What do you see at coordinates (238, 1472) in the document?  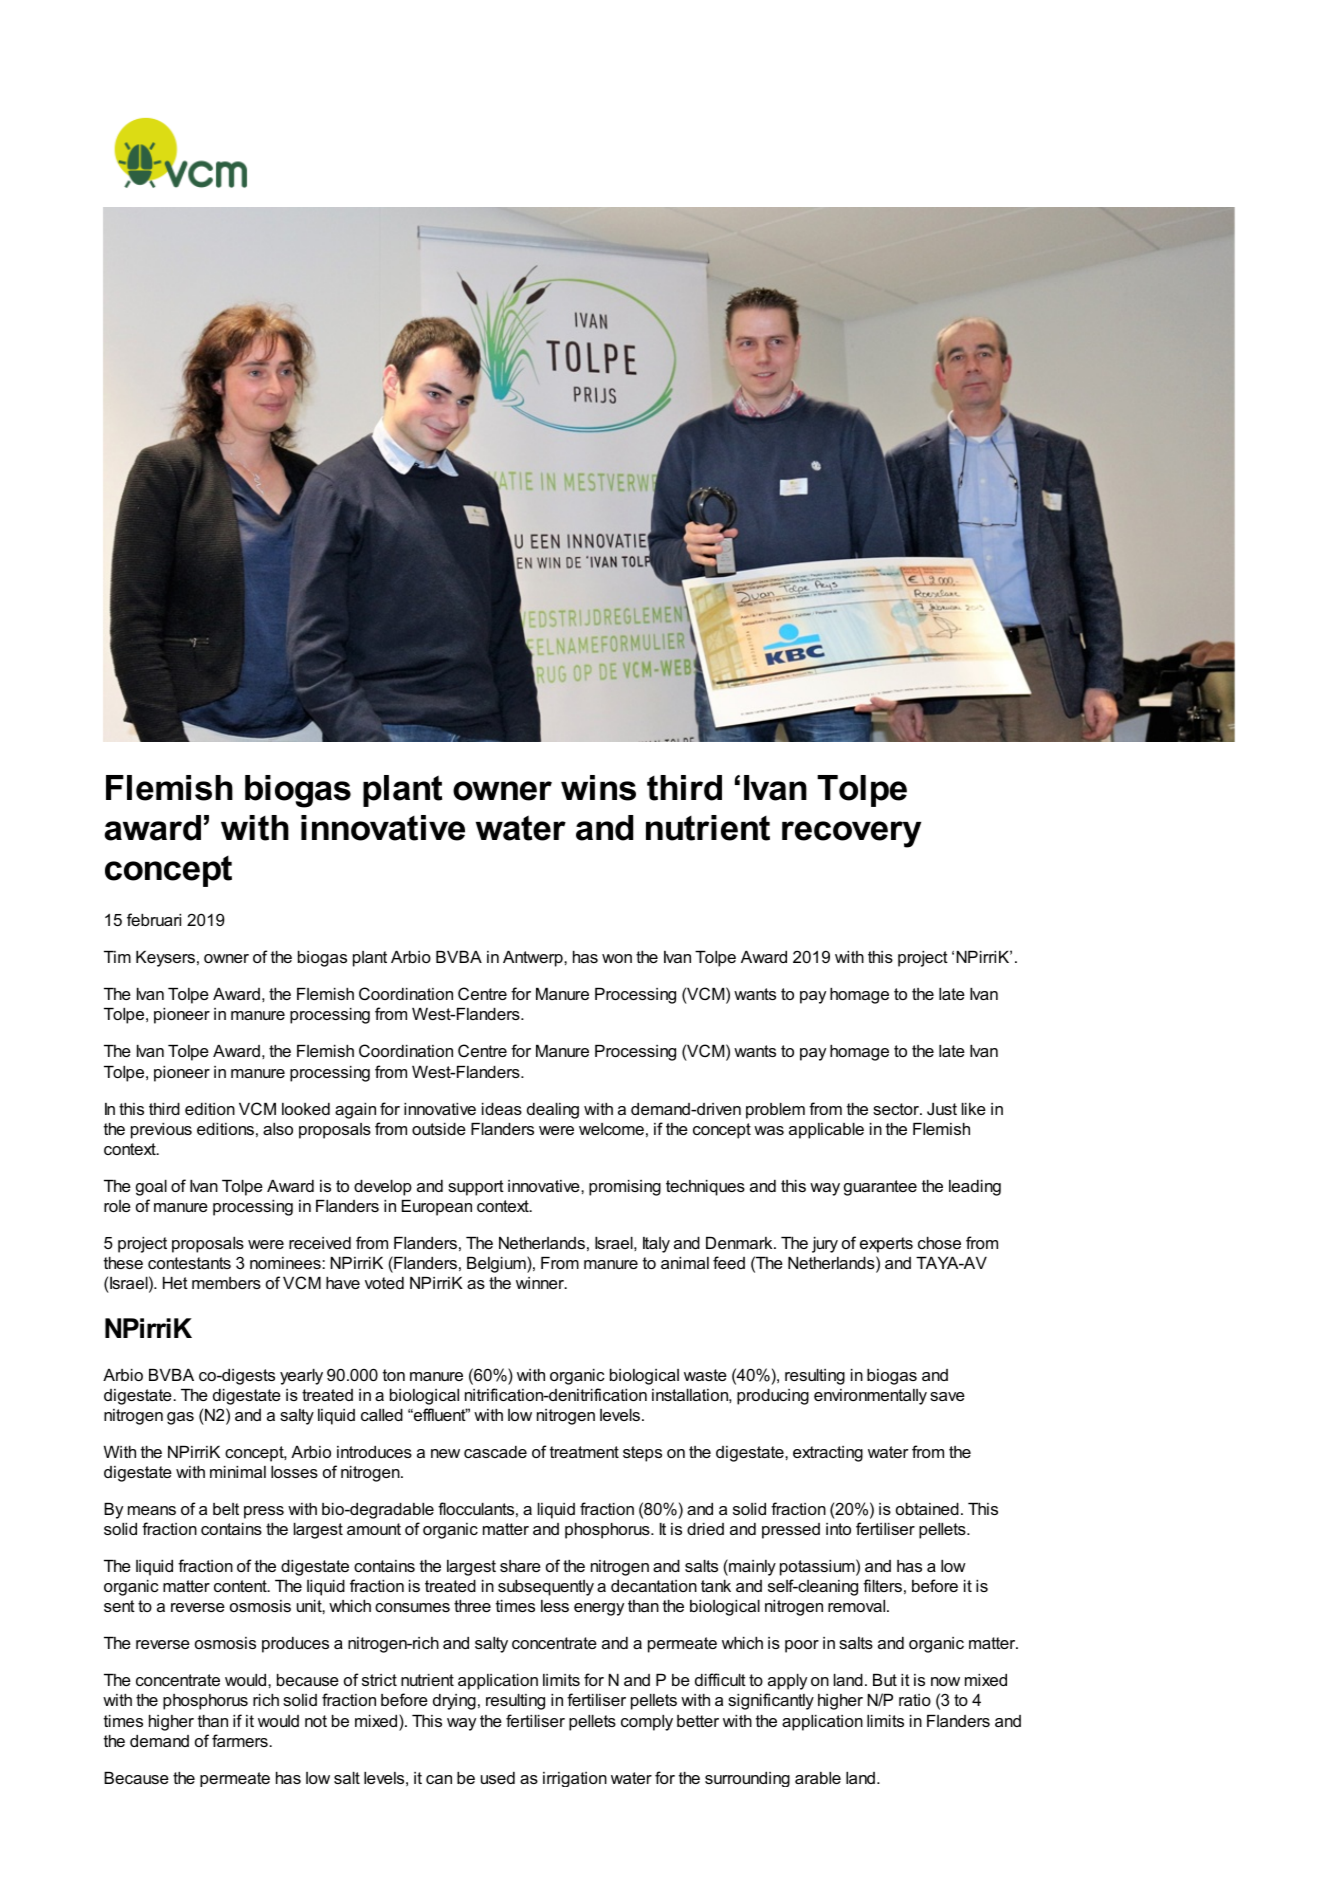 I see `minimal` at bounding box center [238, 1472].
